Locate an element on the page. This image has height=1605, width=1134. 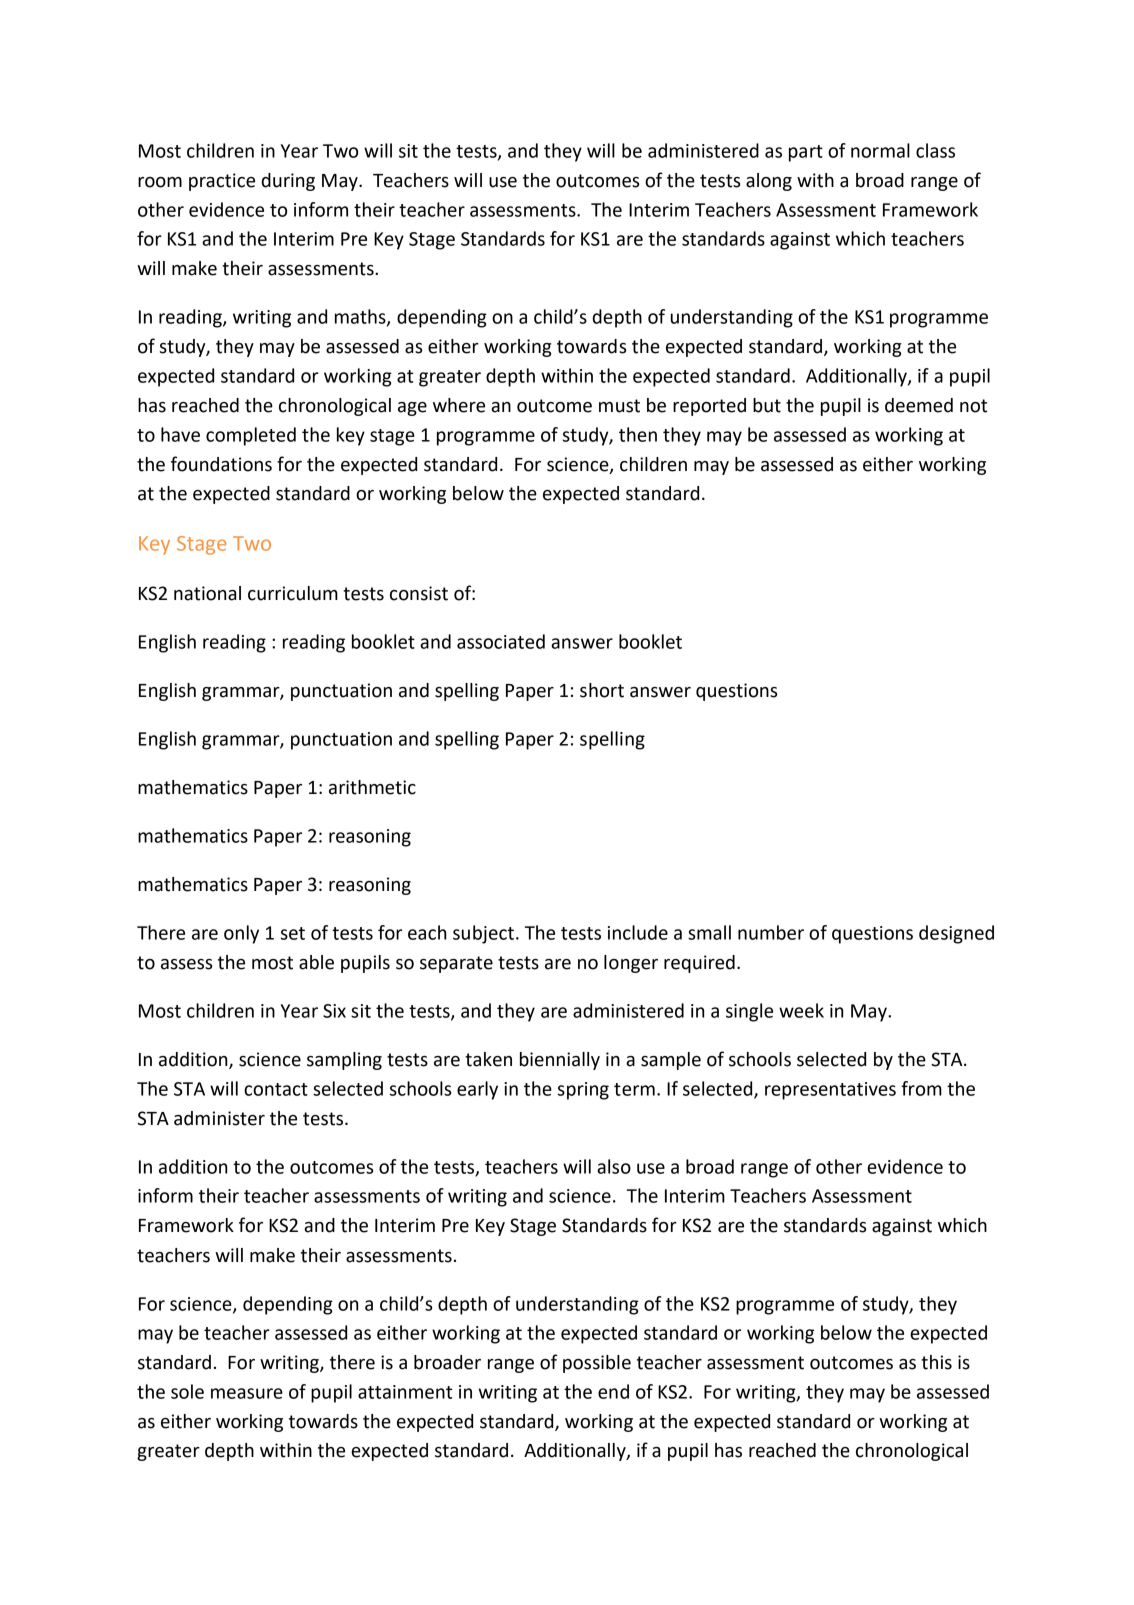
short is located at coordinates (602, 690).
